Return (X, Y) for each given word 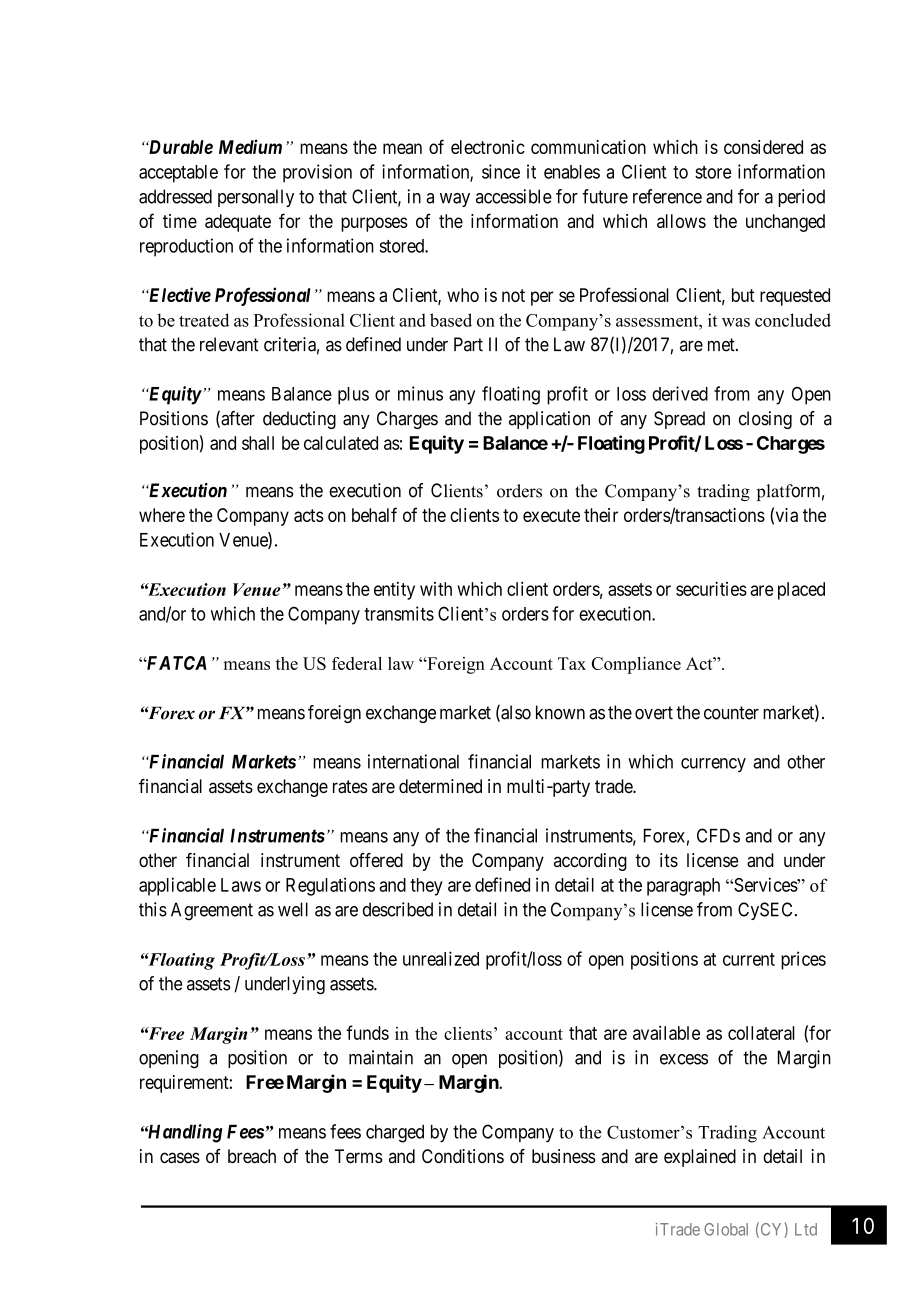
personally (256, 198)
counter (731, 713)
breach (252, 1156)
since (501, 171)
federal (357, 663)
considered (763, 147)
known (560, 712)
